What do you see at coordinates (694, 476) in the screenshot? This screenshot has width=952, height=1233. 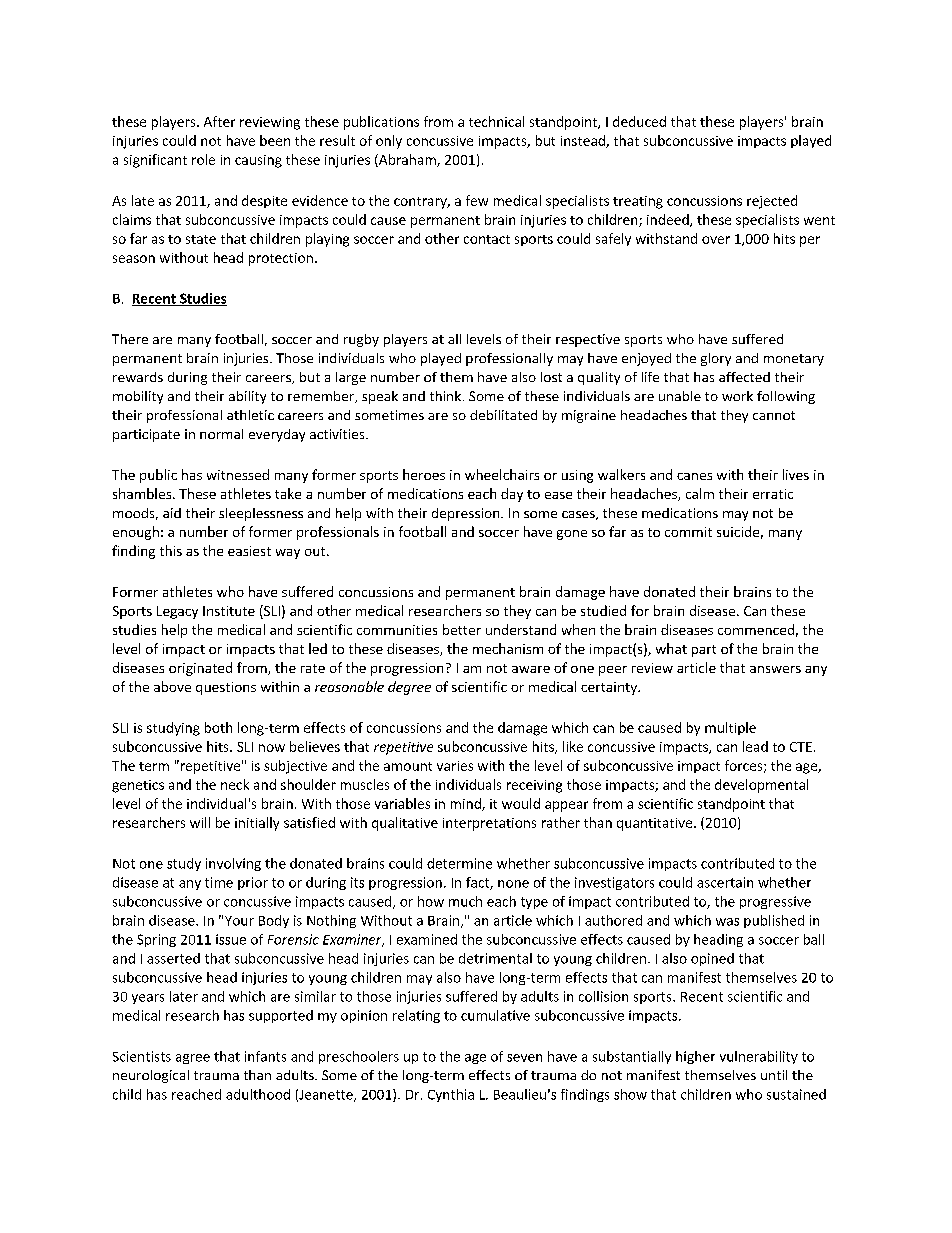 I see `canes` at bounding box center [694, 476].
